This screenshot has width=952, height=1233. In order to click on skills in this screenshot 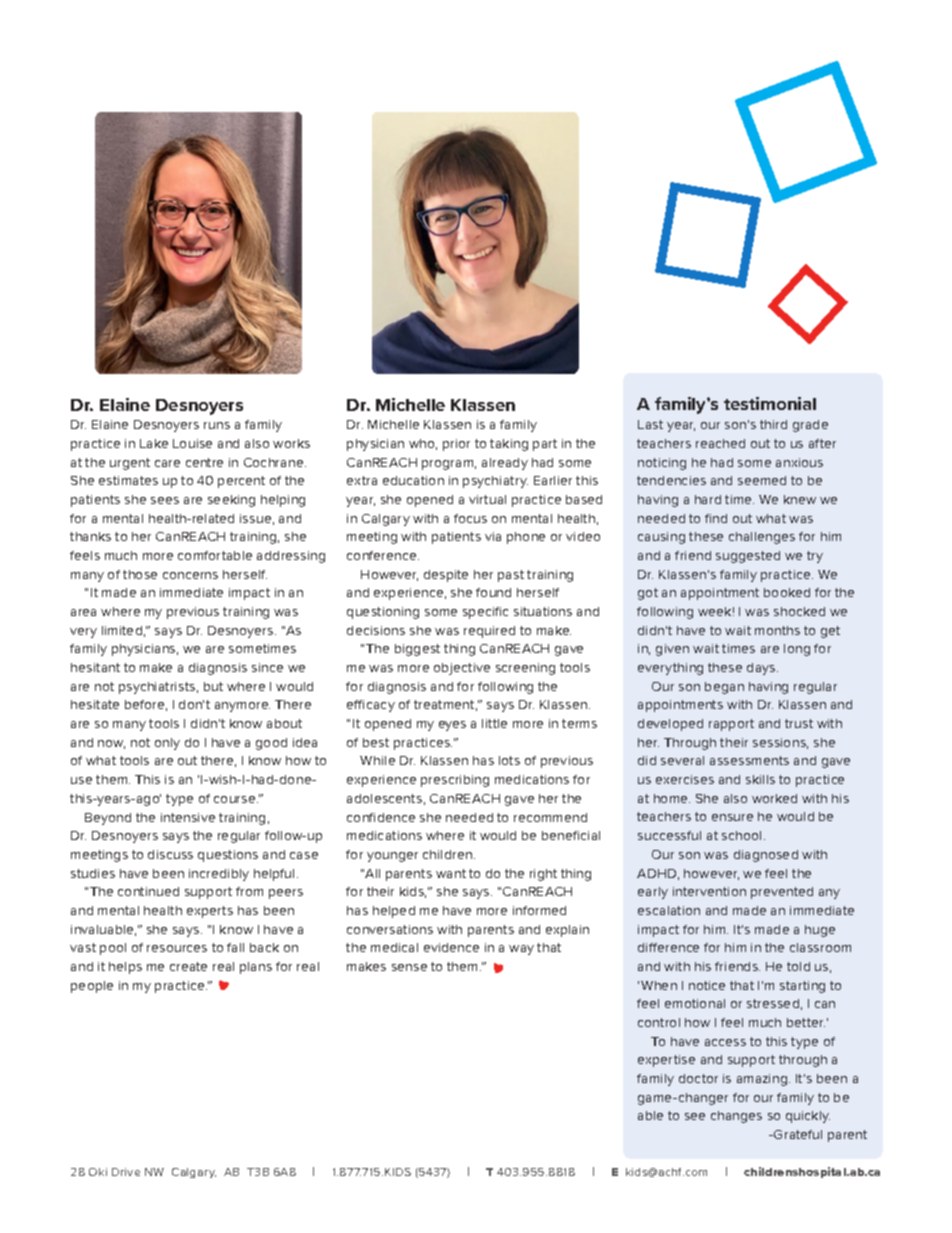, I will do `click(760, 779)`.
